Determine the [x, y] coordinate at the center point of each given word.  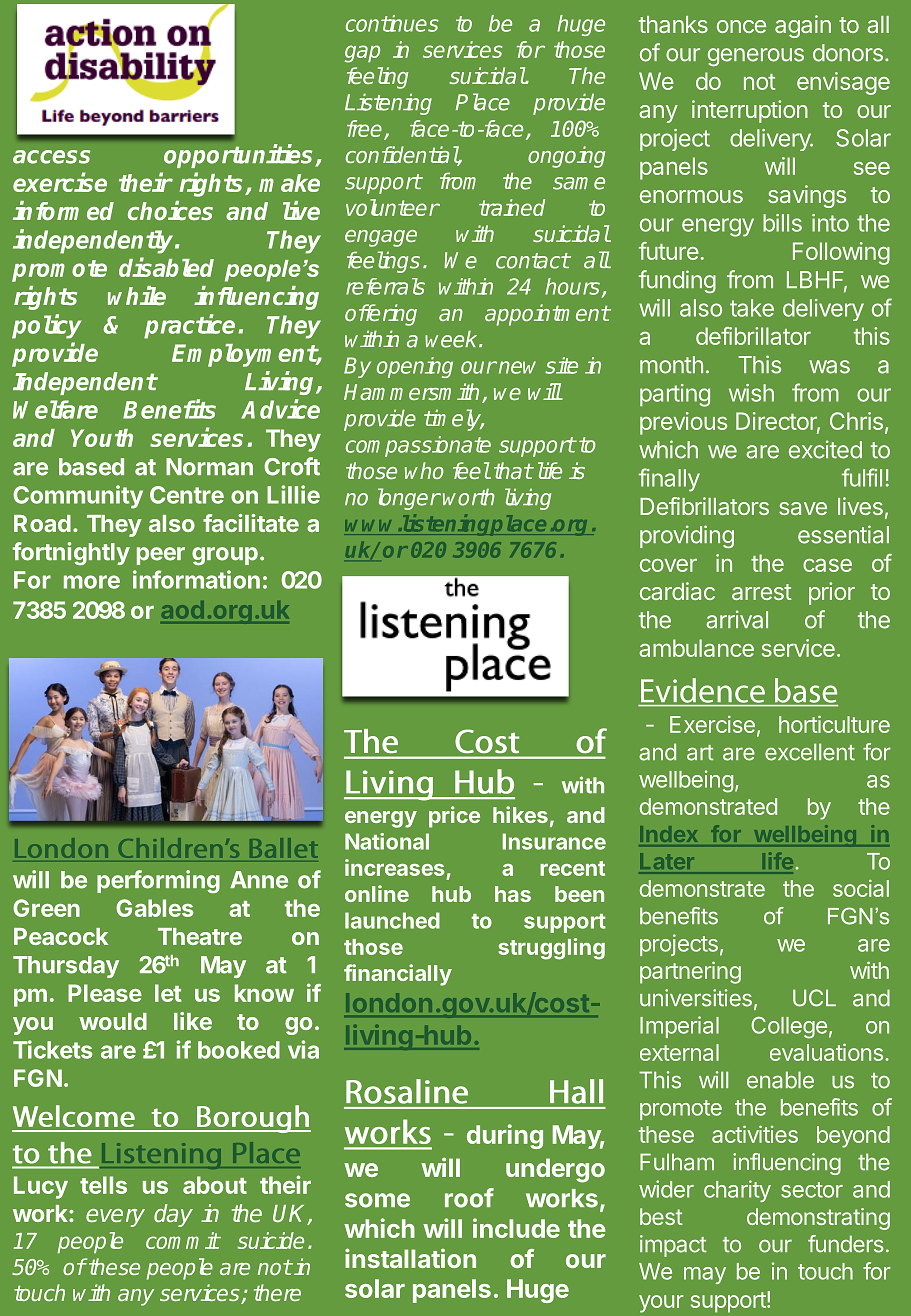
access [51, 157]
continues [392, 23]
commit [183, 1240]
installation [410, 1258]
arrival [737, 619]
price [454, 817]
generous [756, 57]
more [92, 582]
